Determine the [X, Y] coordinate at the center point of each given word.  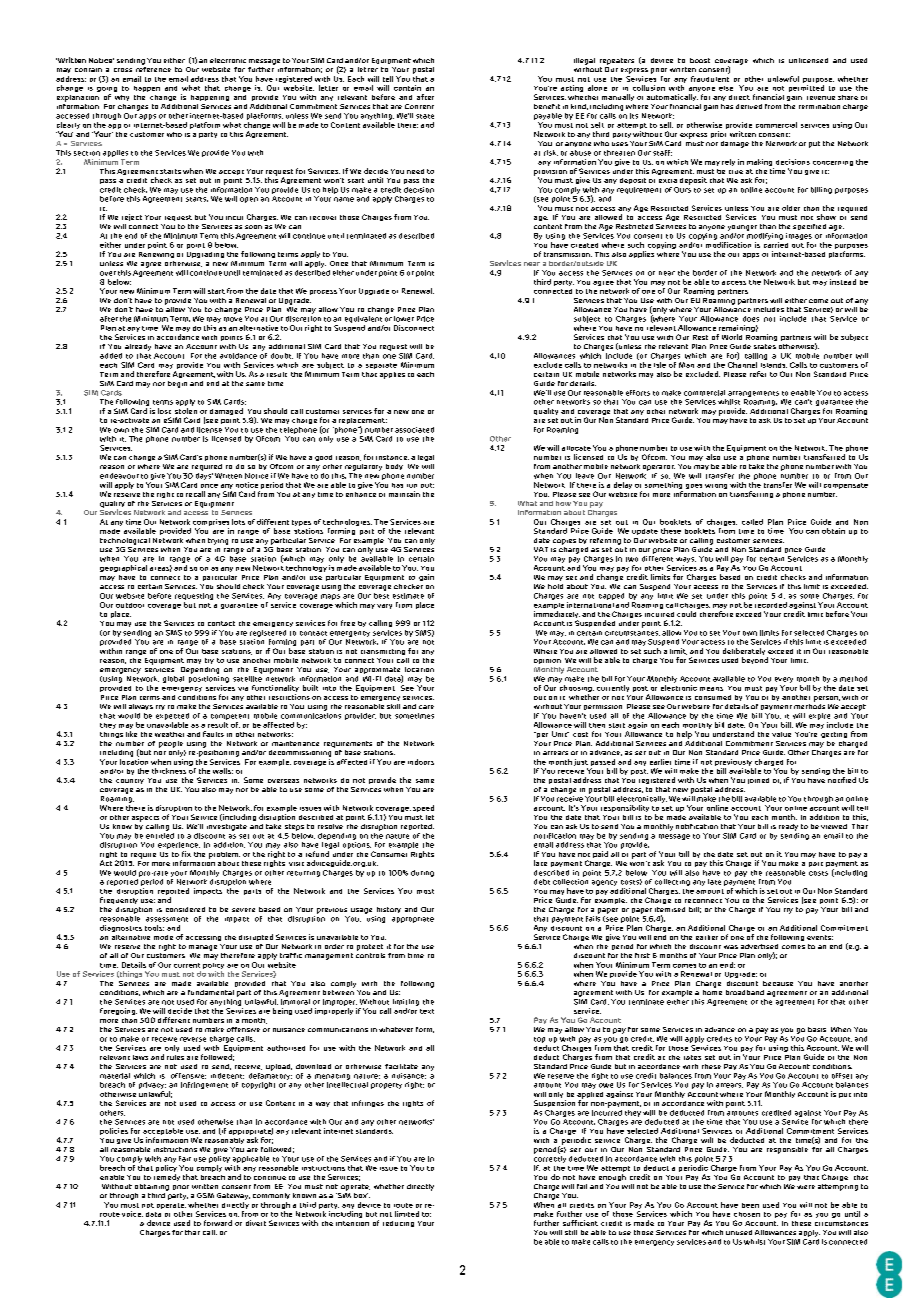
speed [423, 808]
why [122, 98]
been [750, 1205]
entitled [160, 834]
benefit [547, 106]
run [412, 486]
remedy [167, 1177]
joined [758, 781]
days [204, 475]
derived [749, 106]
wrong [716, 486]
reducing [398, 1224]
